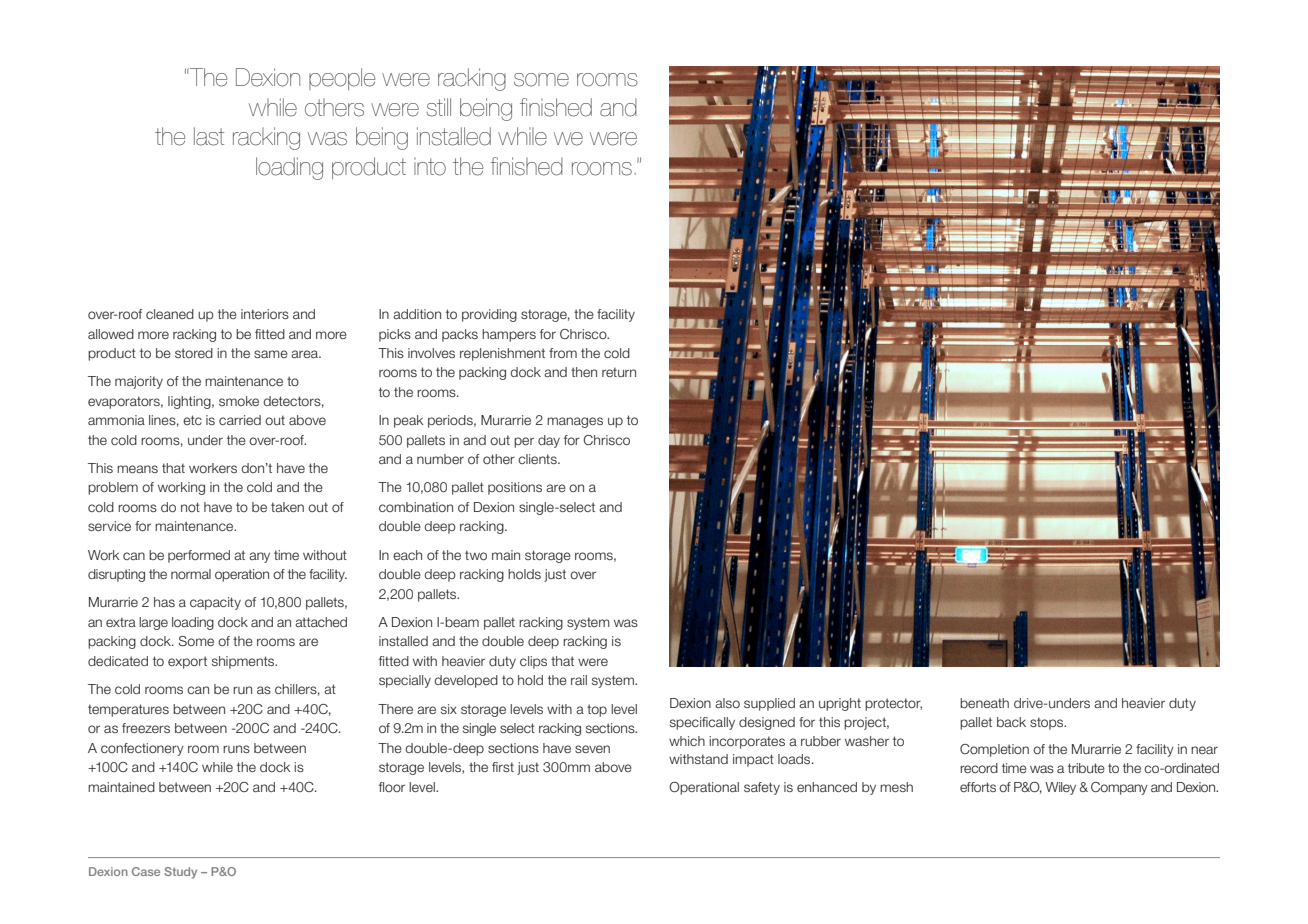  I want to click on manages, so click(575, 422).
